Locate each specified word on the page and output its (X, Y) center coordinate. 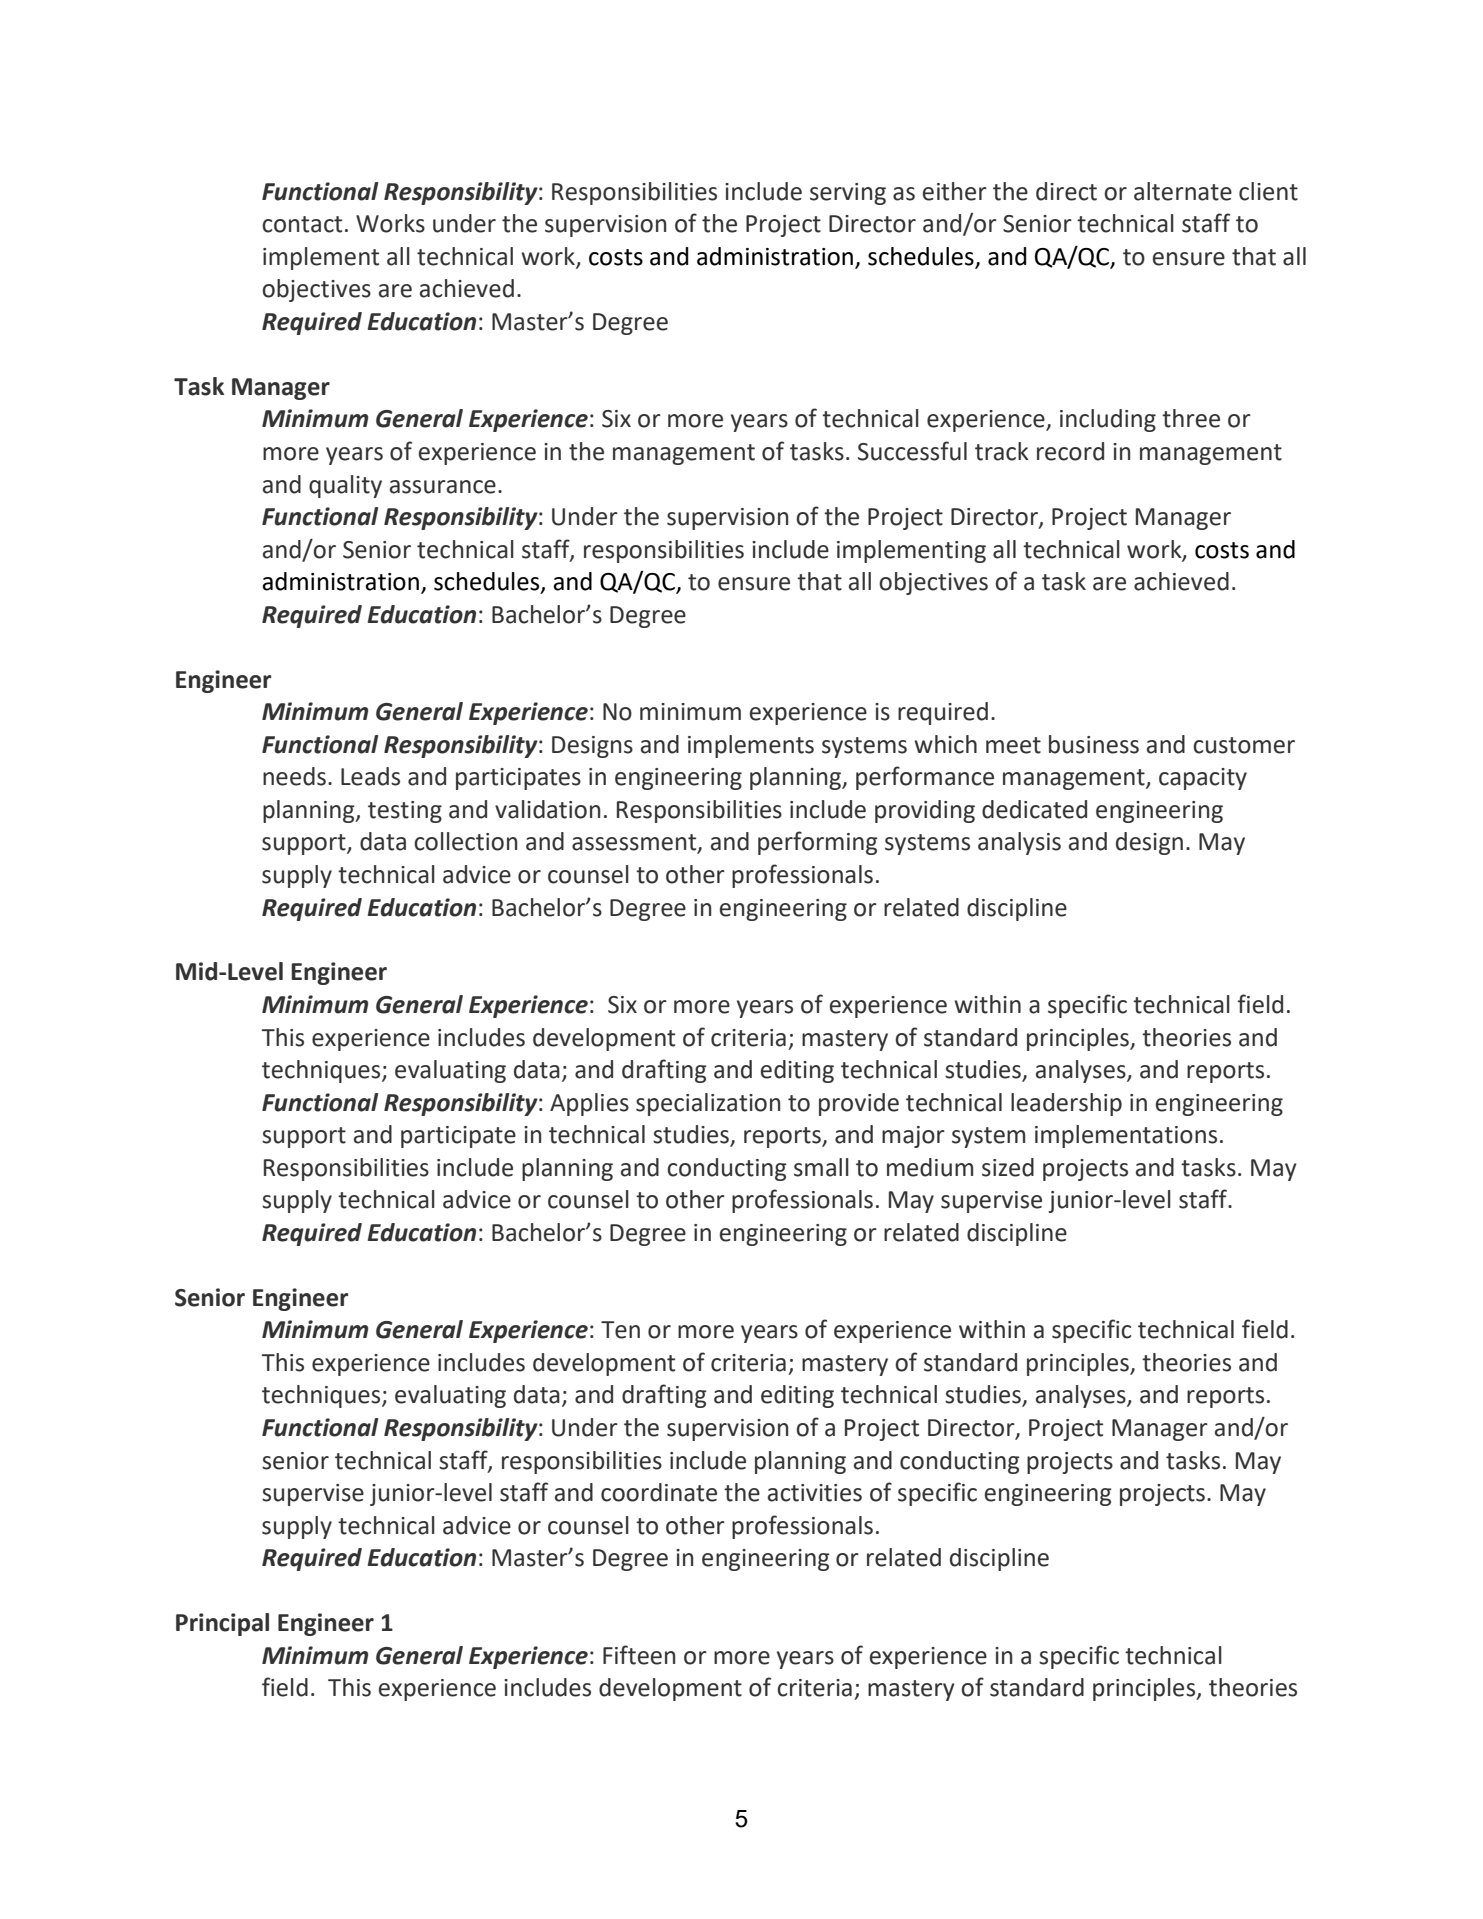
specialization (708, 1104)
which (945, 744)
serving (848, 194)
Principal (222, 1624)
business (1094, 744)
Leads (370, 776)
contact (302, 224)
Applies (589, 1104)
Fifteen (639, 1655)
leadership (1066, 1104)
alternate (1183, 191)
